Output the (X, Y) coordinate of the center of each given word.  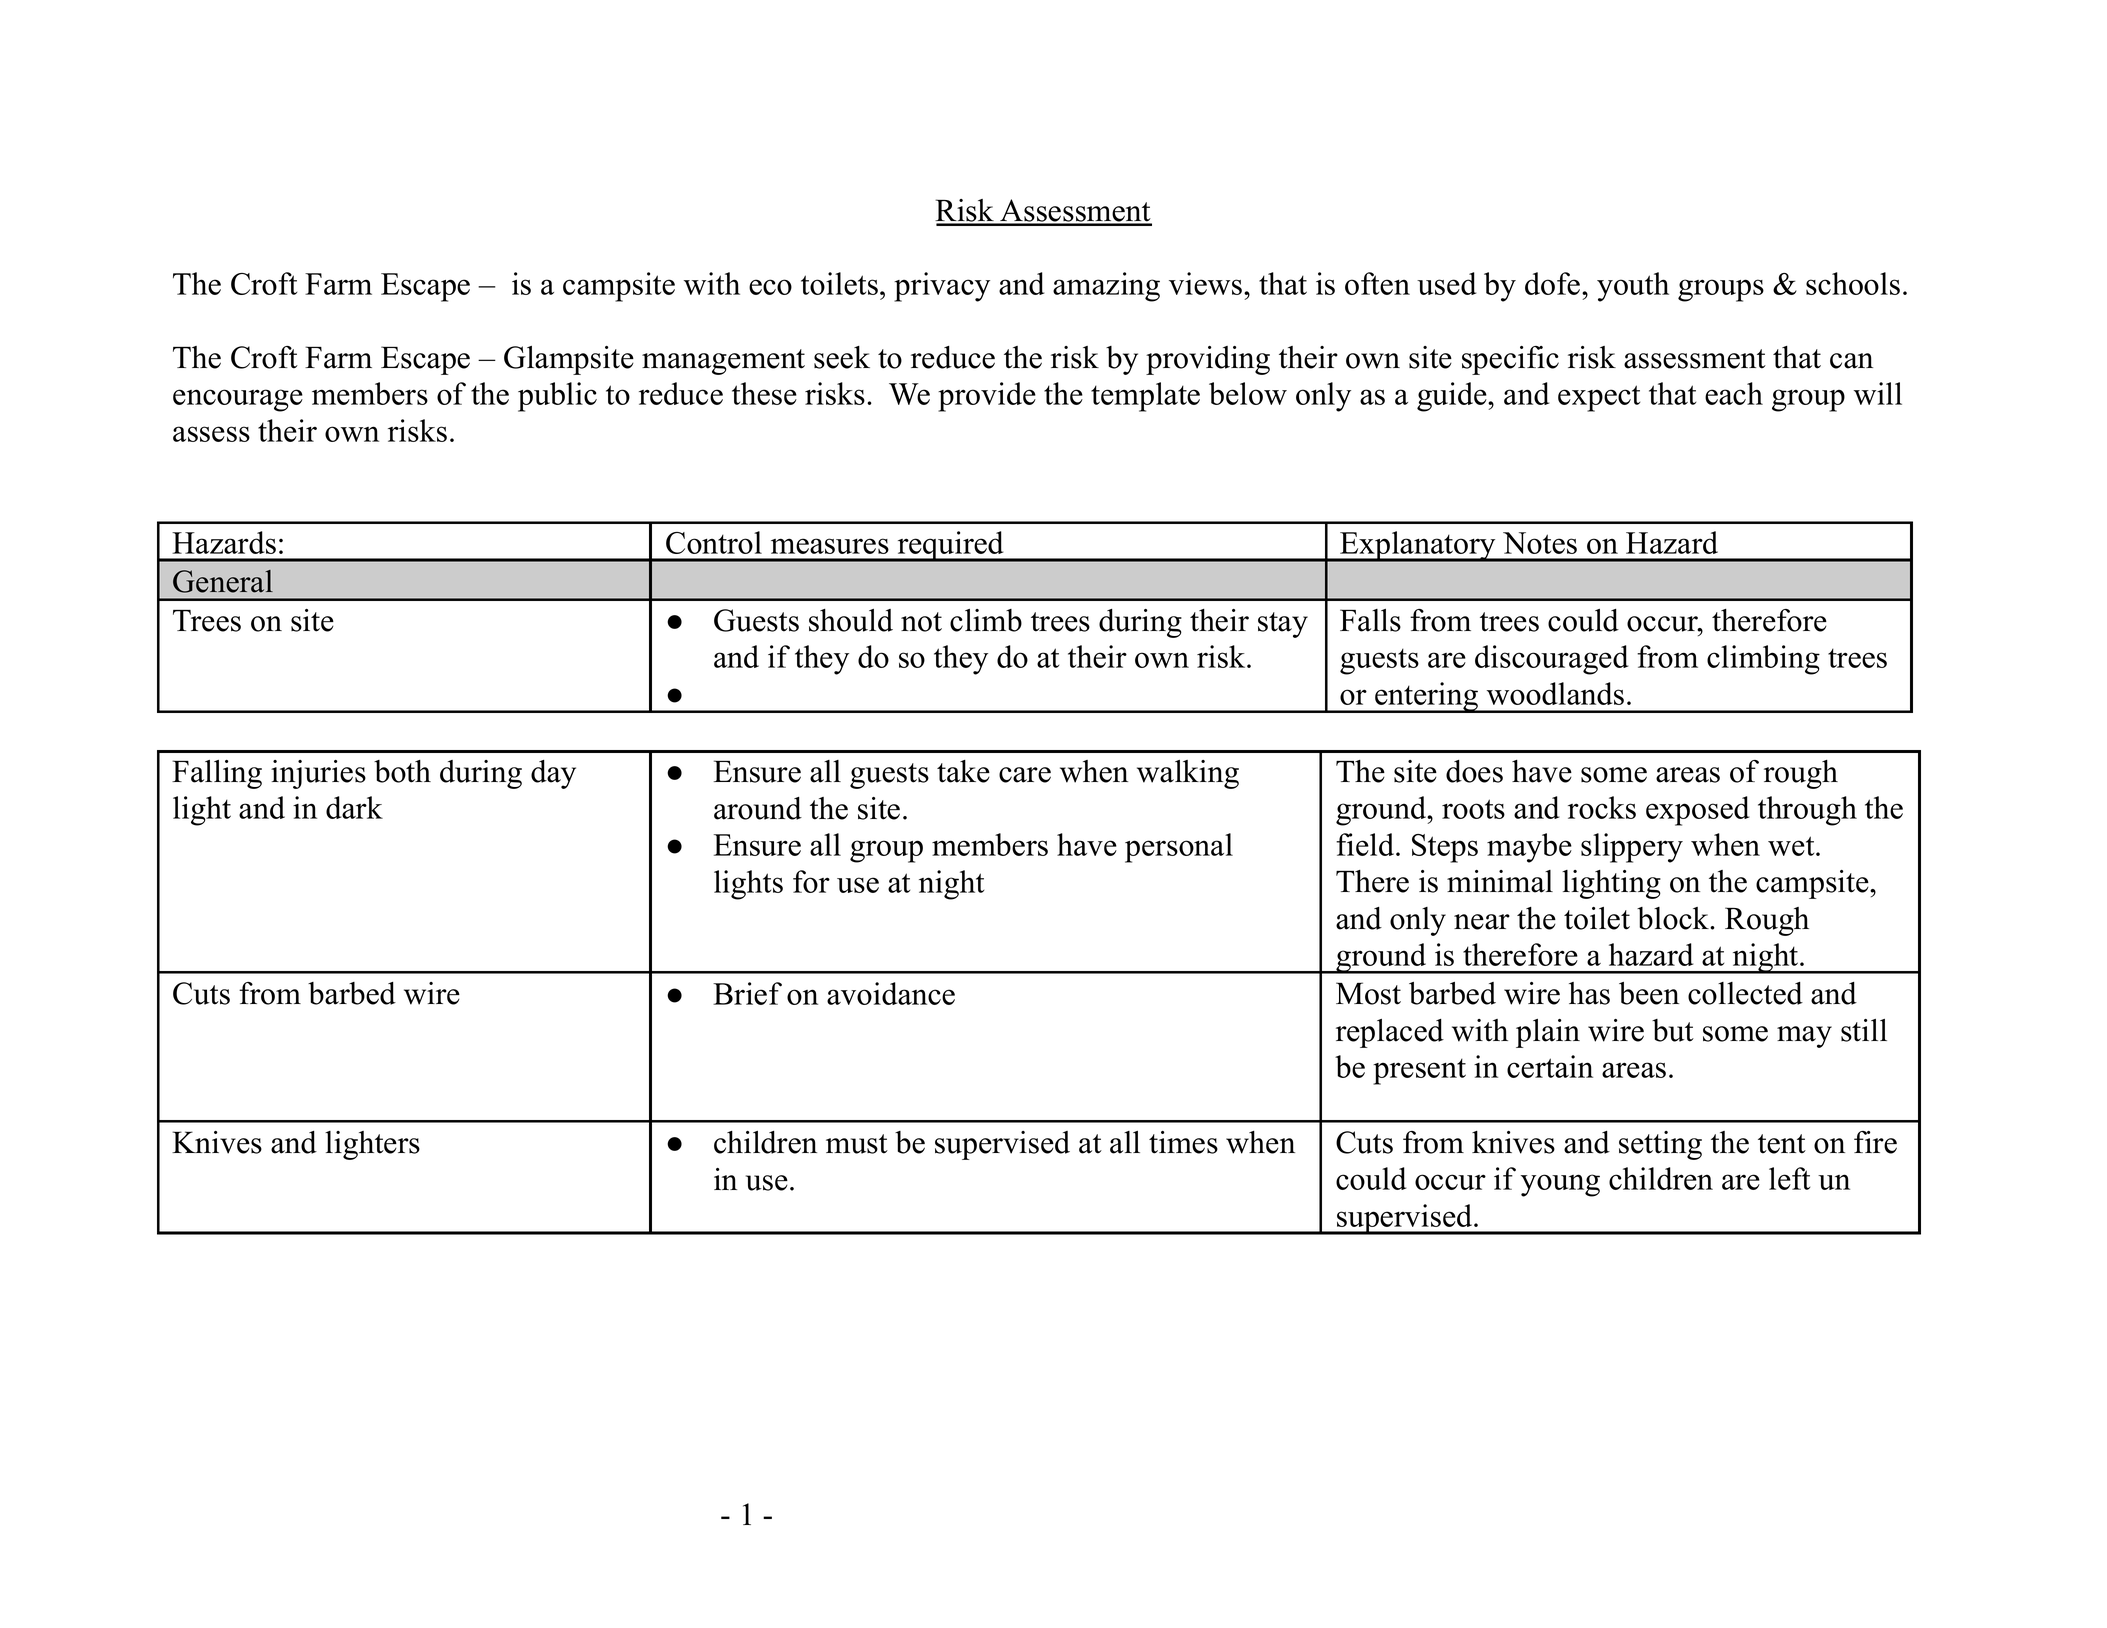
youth (1633, 287)
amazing (1106, 287)
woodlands (1555, 693)
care (1025, 775)
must (857, 1144)
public (557, 397)
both (402, 771)
